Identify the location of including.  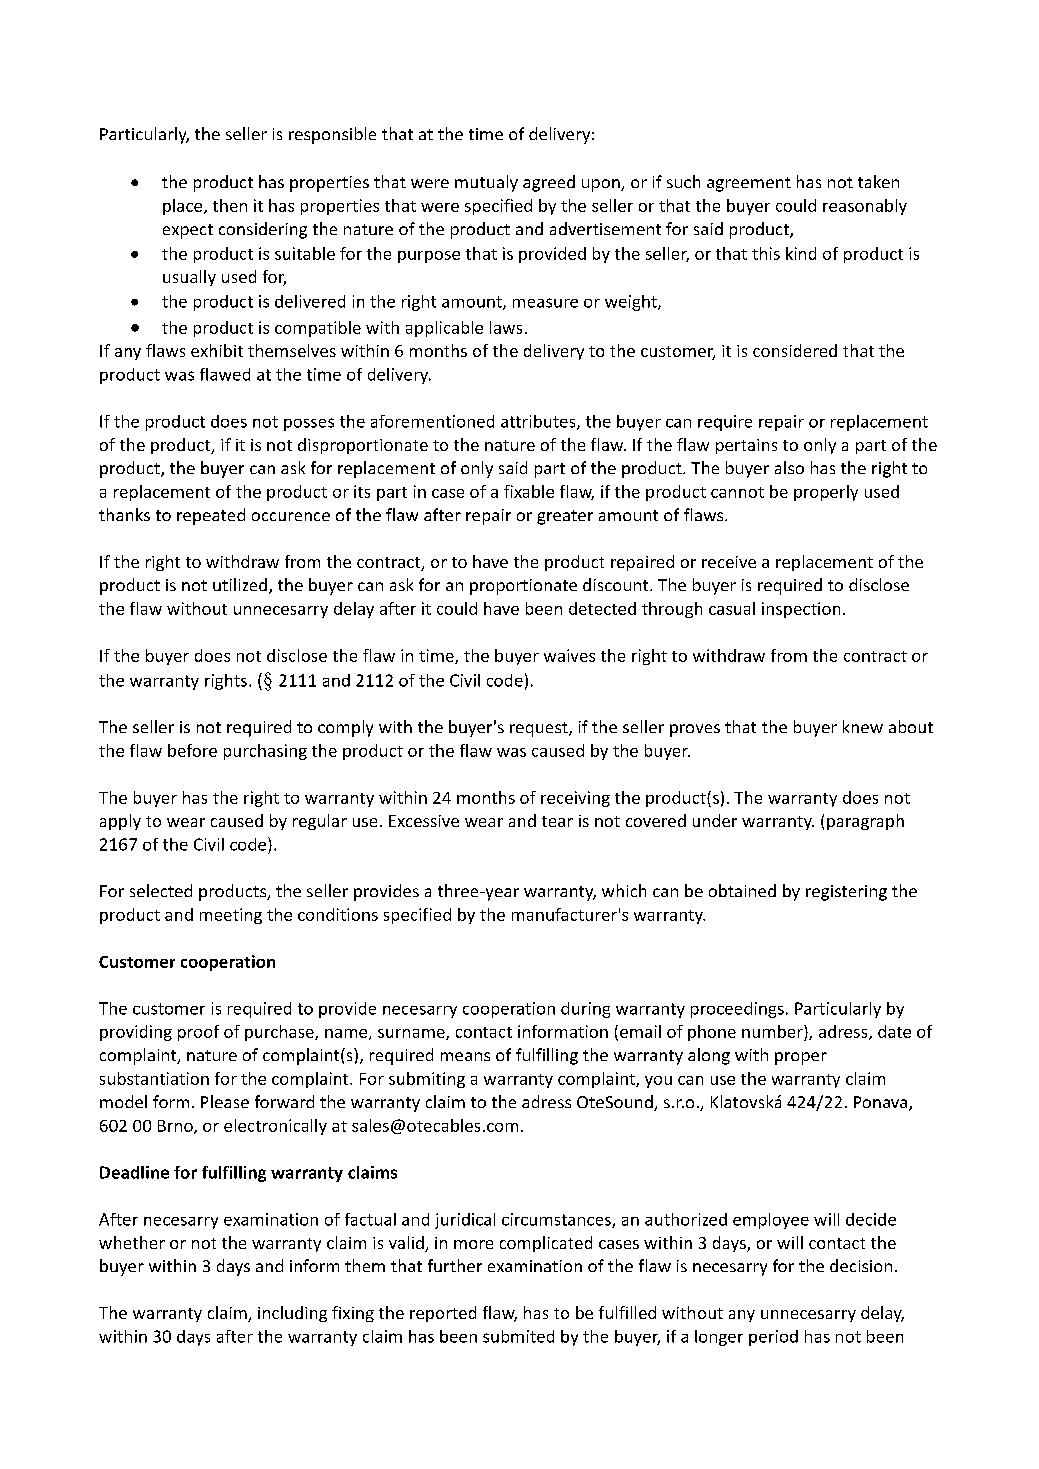
(292, 1314).
